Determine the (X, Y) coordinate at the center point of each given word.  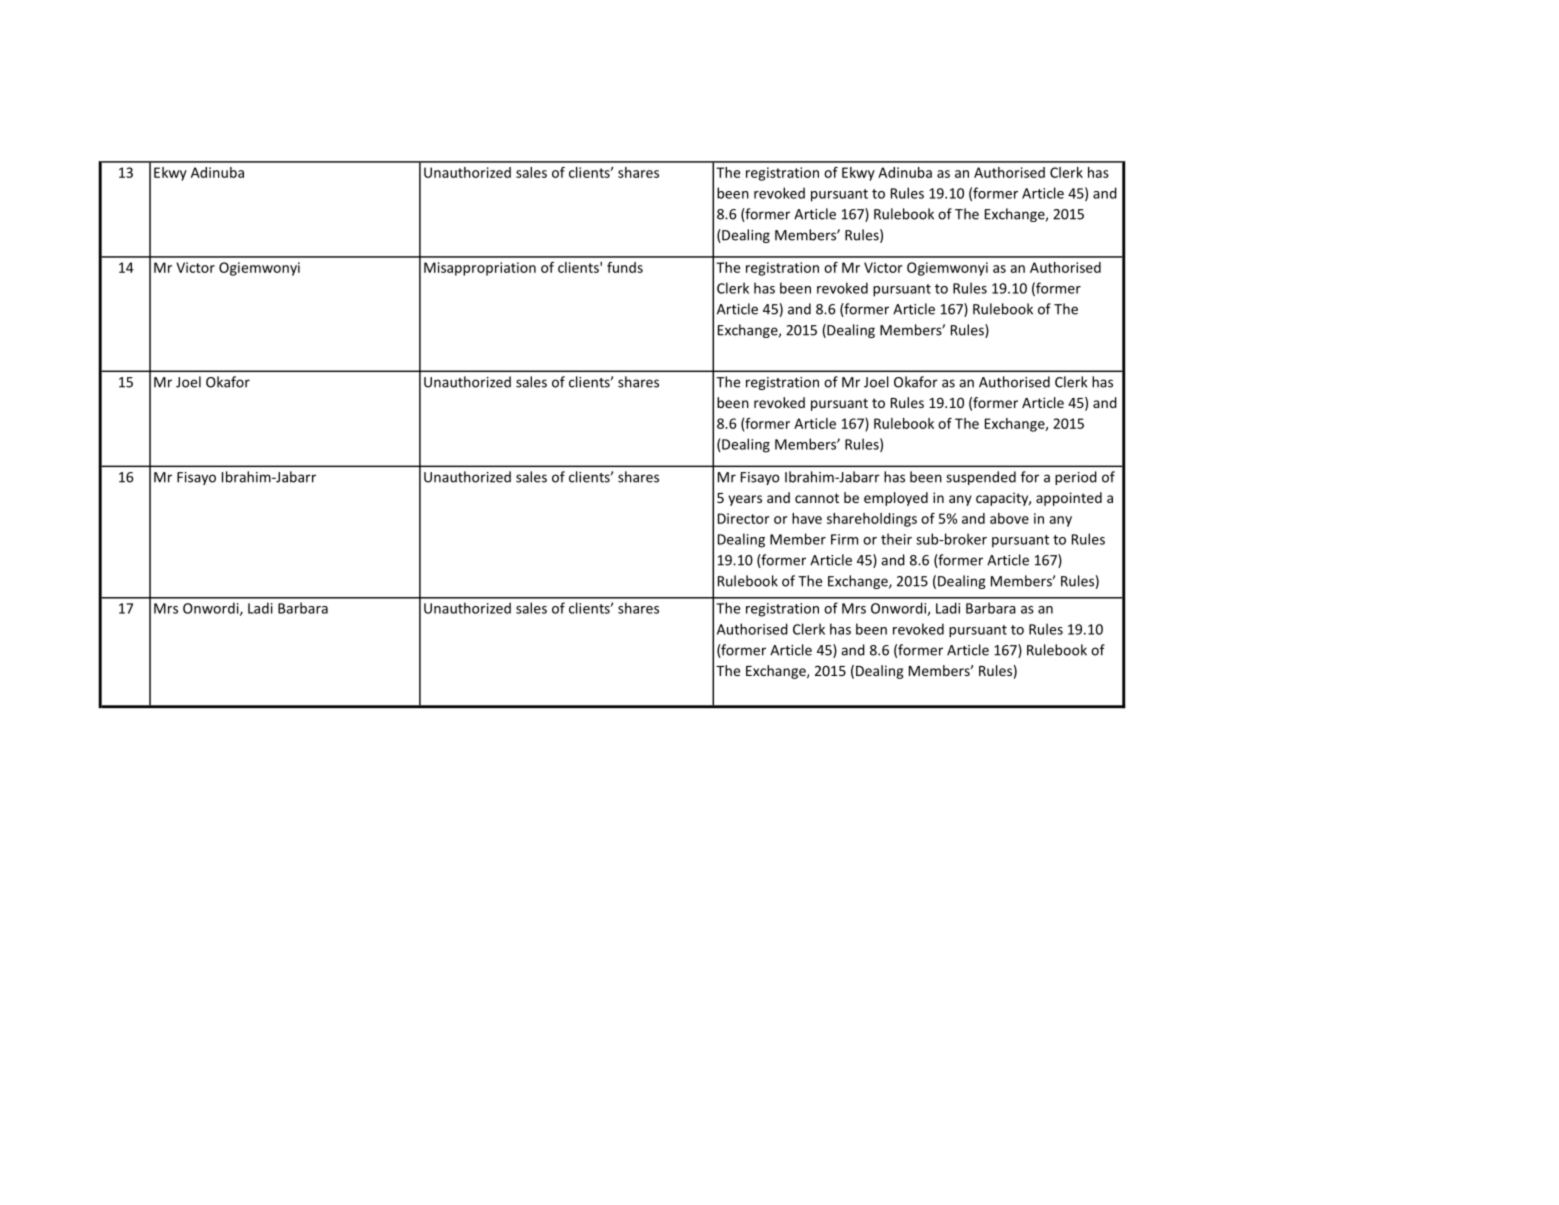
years (745, 500)
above (1009, 518)
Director (743, 518)
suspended (981, 478)
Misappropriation (480, 269)
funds (625, 267)
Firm (844, 539)
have (807, 518)
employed (896, 499)
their (896, 539)
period (1076, 478)
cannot (817, 498)
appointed (1069, 499)
